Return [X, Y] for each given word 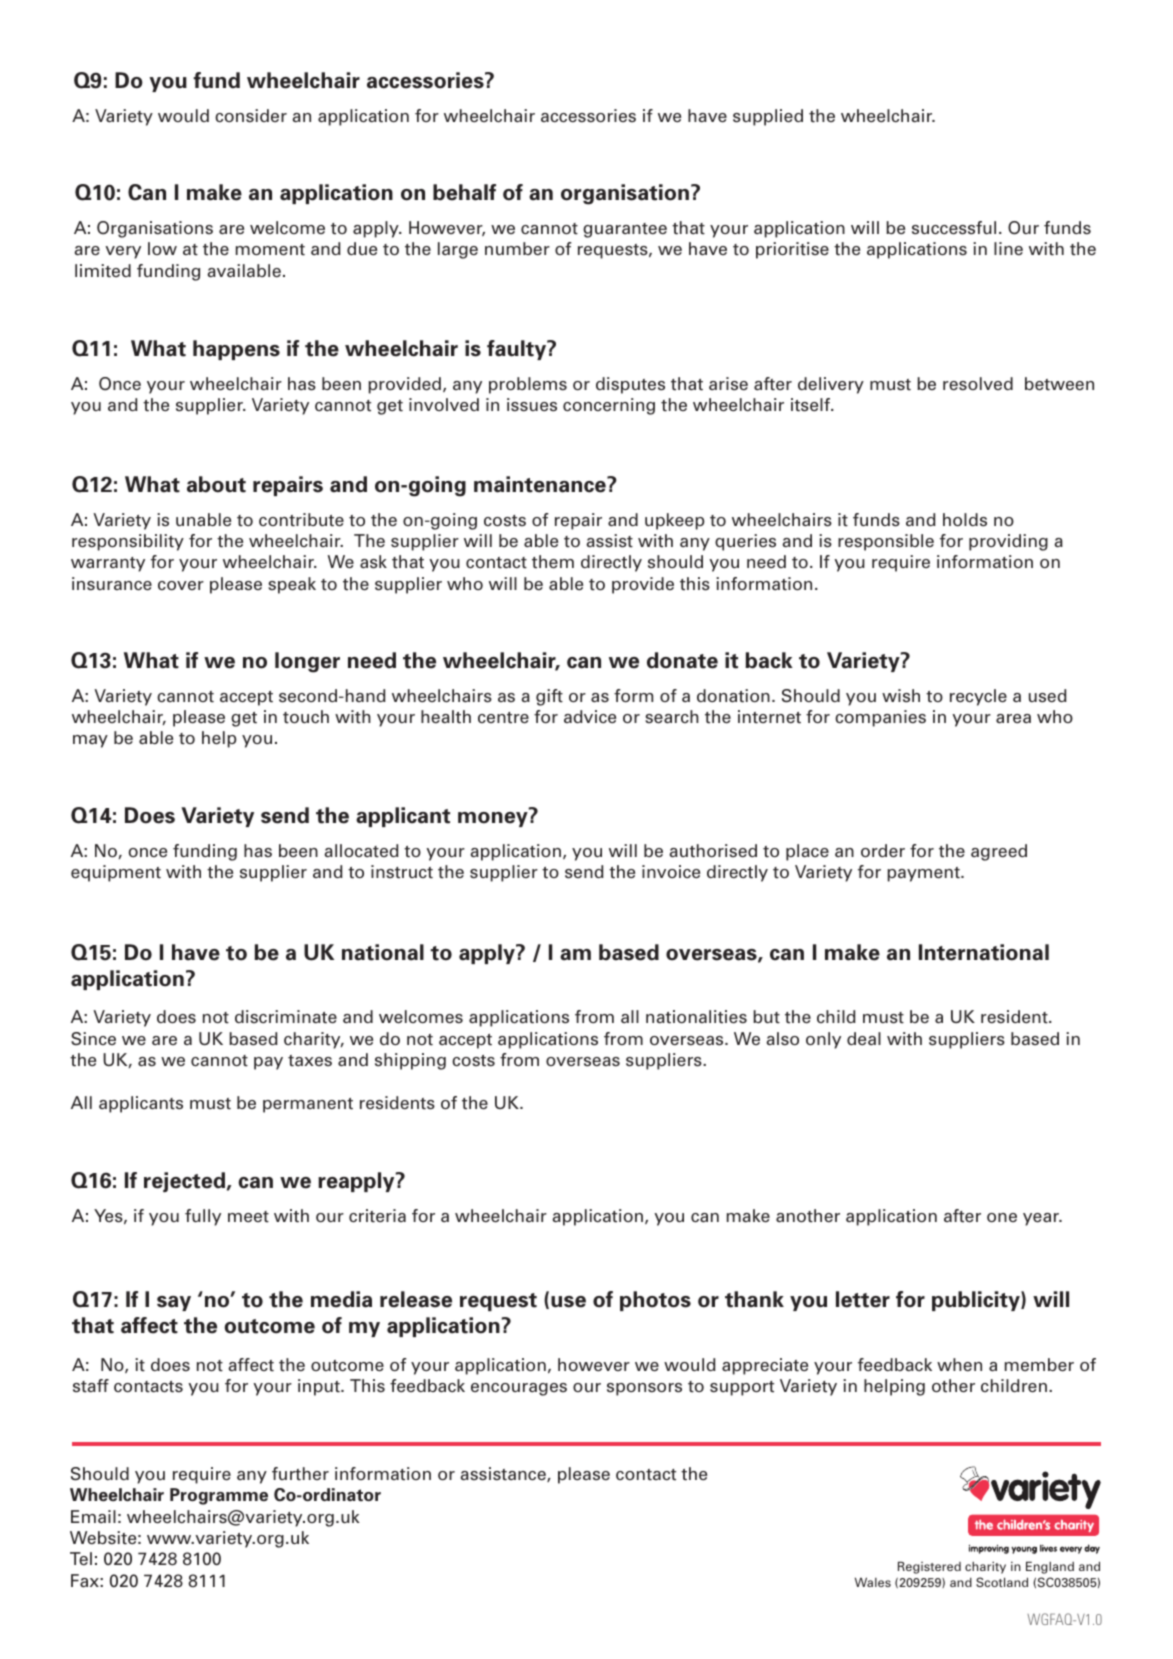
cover [181, 585]
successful [954, 228]
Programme [219, 1496]
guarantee [625, 230]
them [553, 562]
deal [864, 1038]
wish [901, 696]
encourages [519, 1389]
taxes [310, 1061]
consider [251, 116]
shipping [410, 1061]
